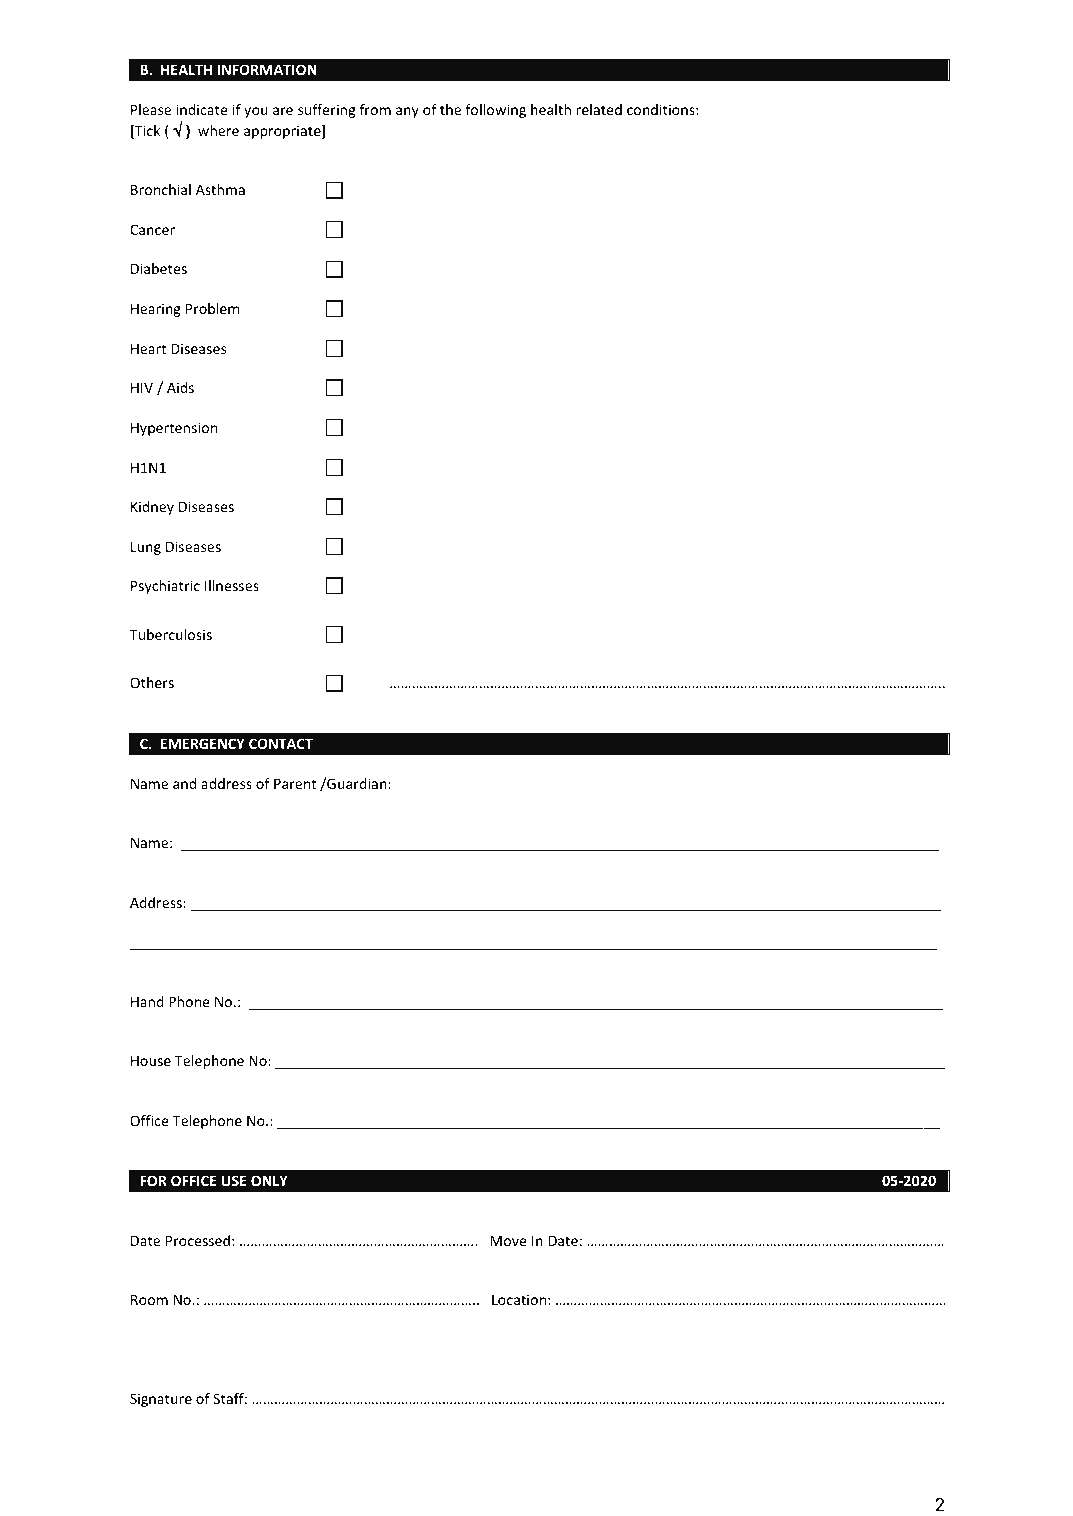 The height and width of the screenshot is (1516, 1073). What do you see at coordinates (151, 1060) in the screenshot?
I see `House` at bounding box center [151, 1060].
